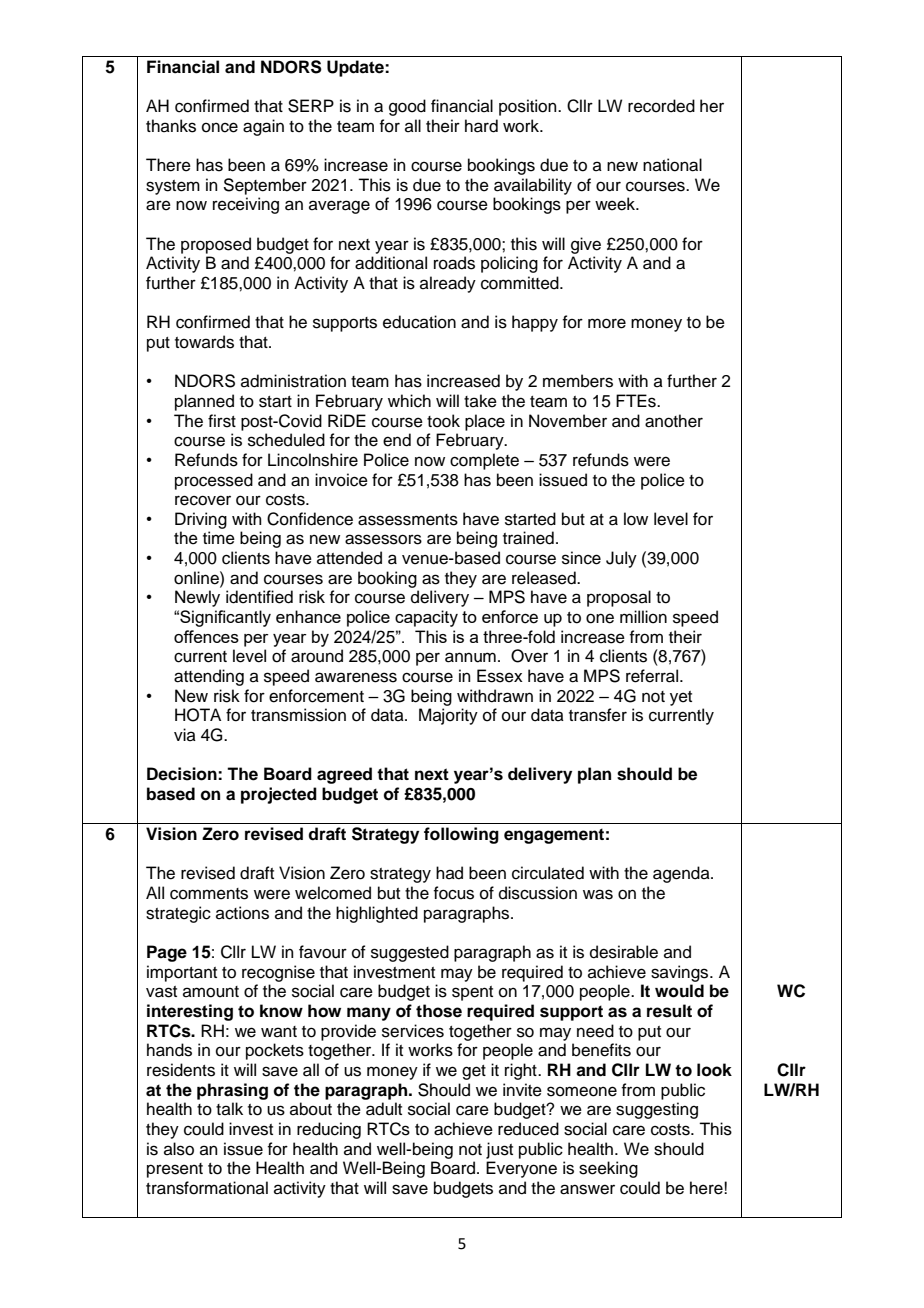 The width and height of the screenshot is (924, 1308). I want to click on time, so click(219, 538).
